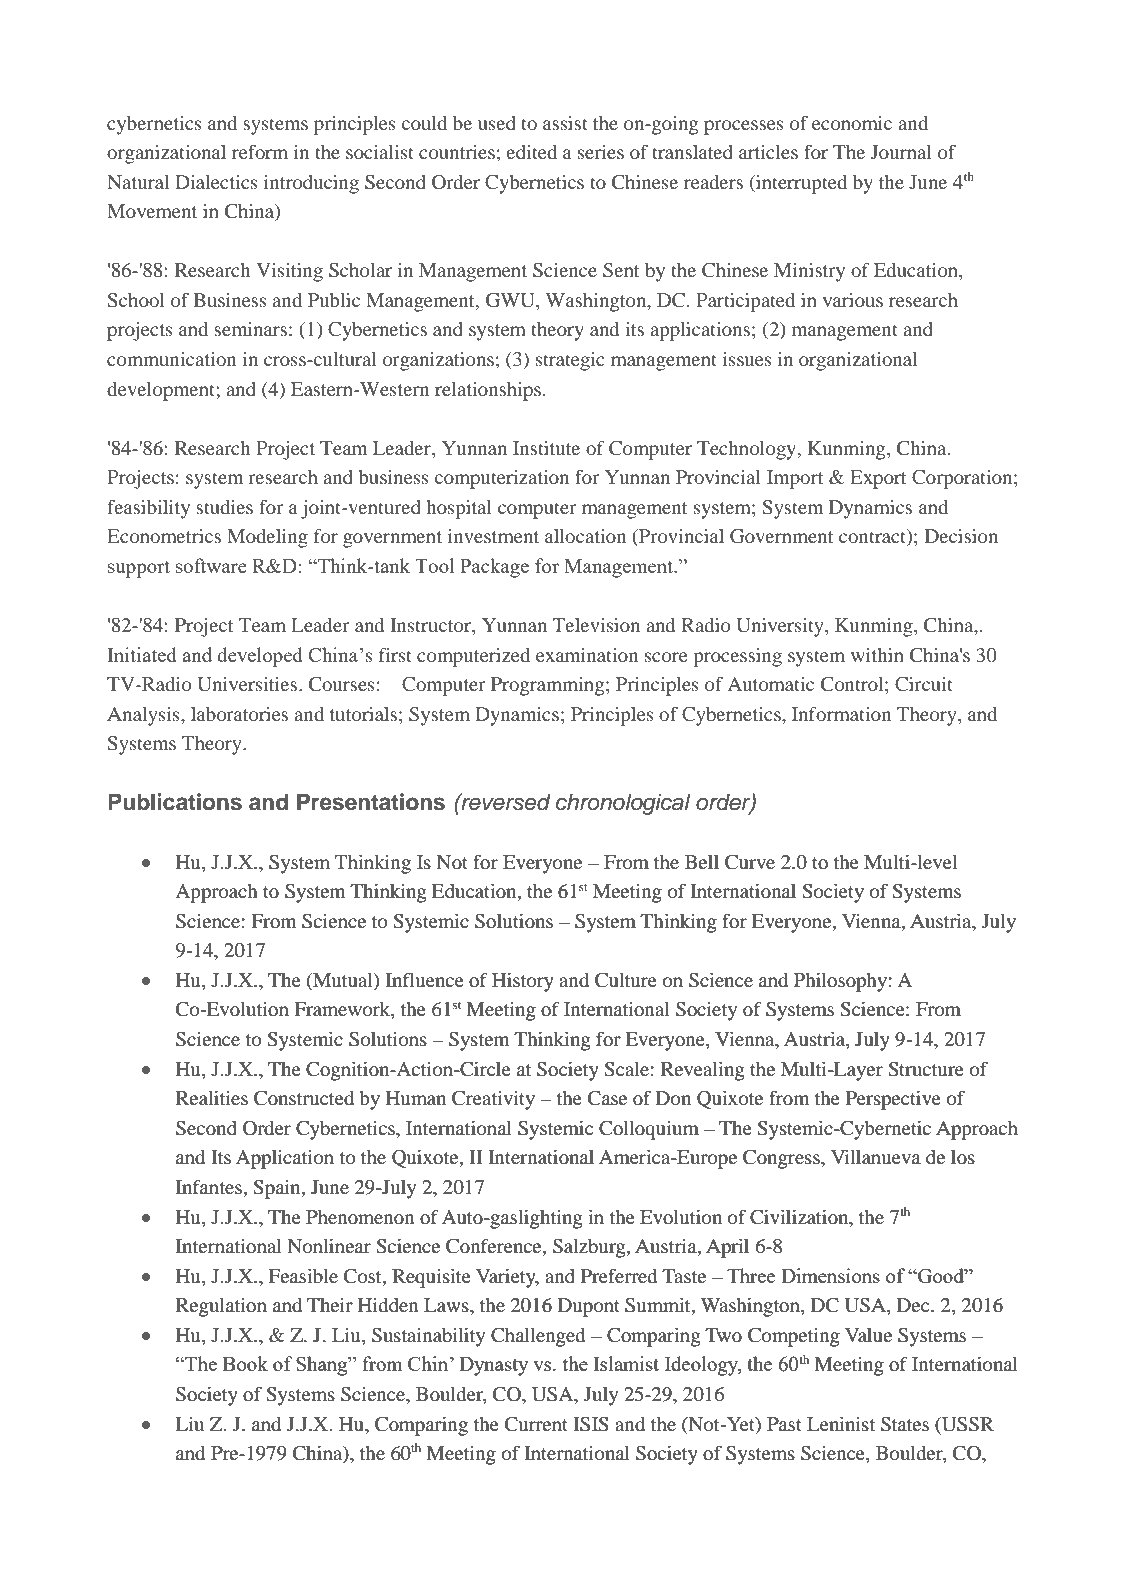 Image resolution: width=1128 pixels, height=1595 pixels. Describe the element at coordinates (901, 152) in the screenshot. I see `Journal` at that location.
